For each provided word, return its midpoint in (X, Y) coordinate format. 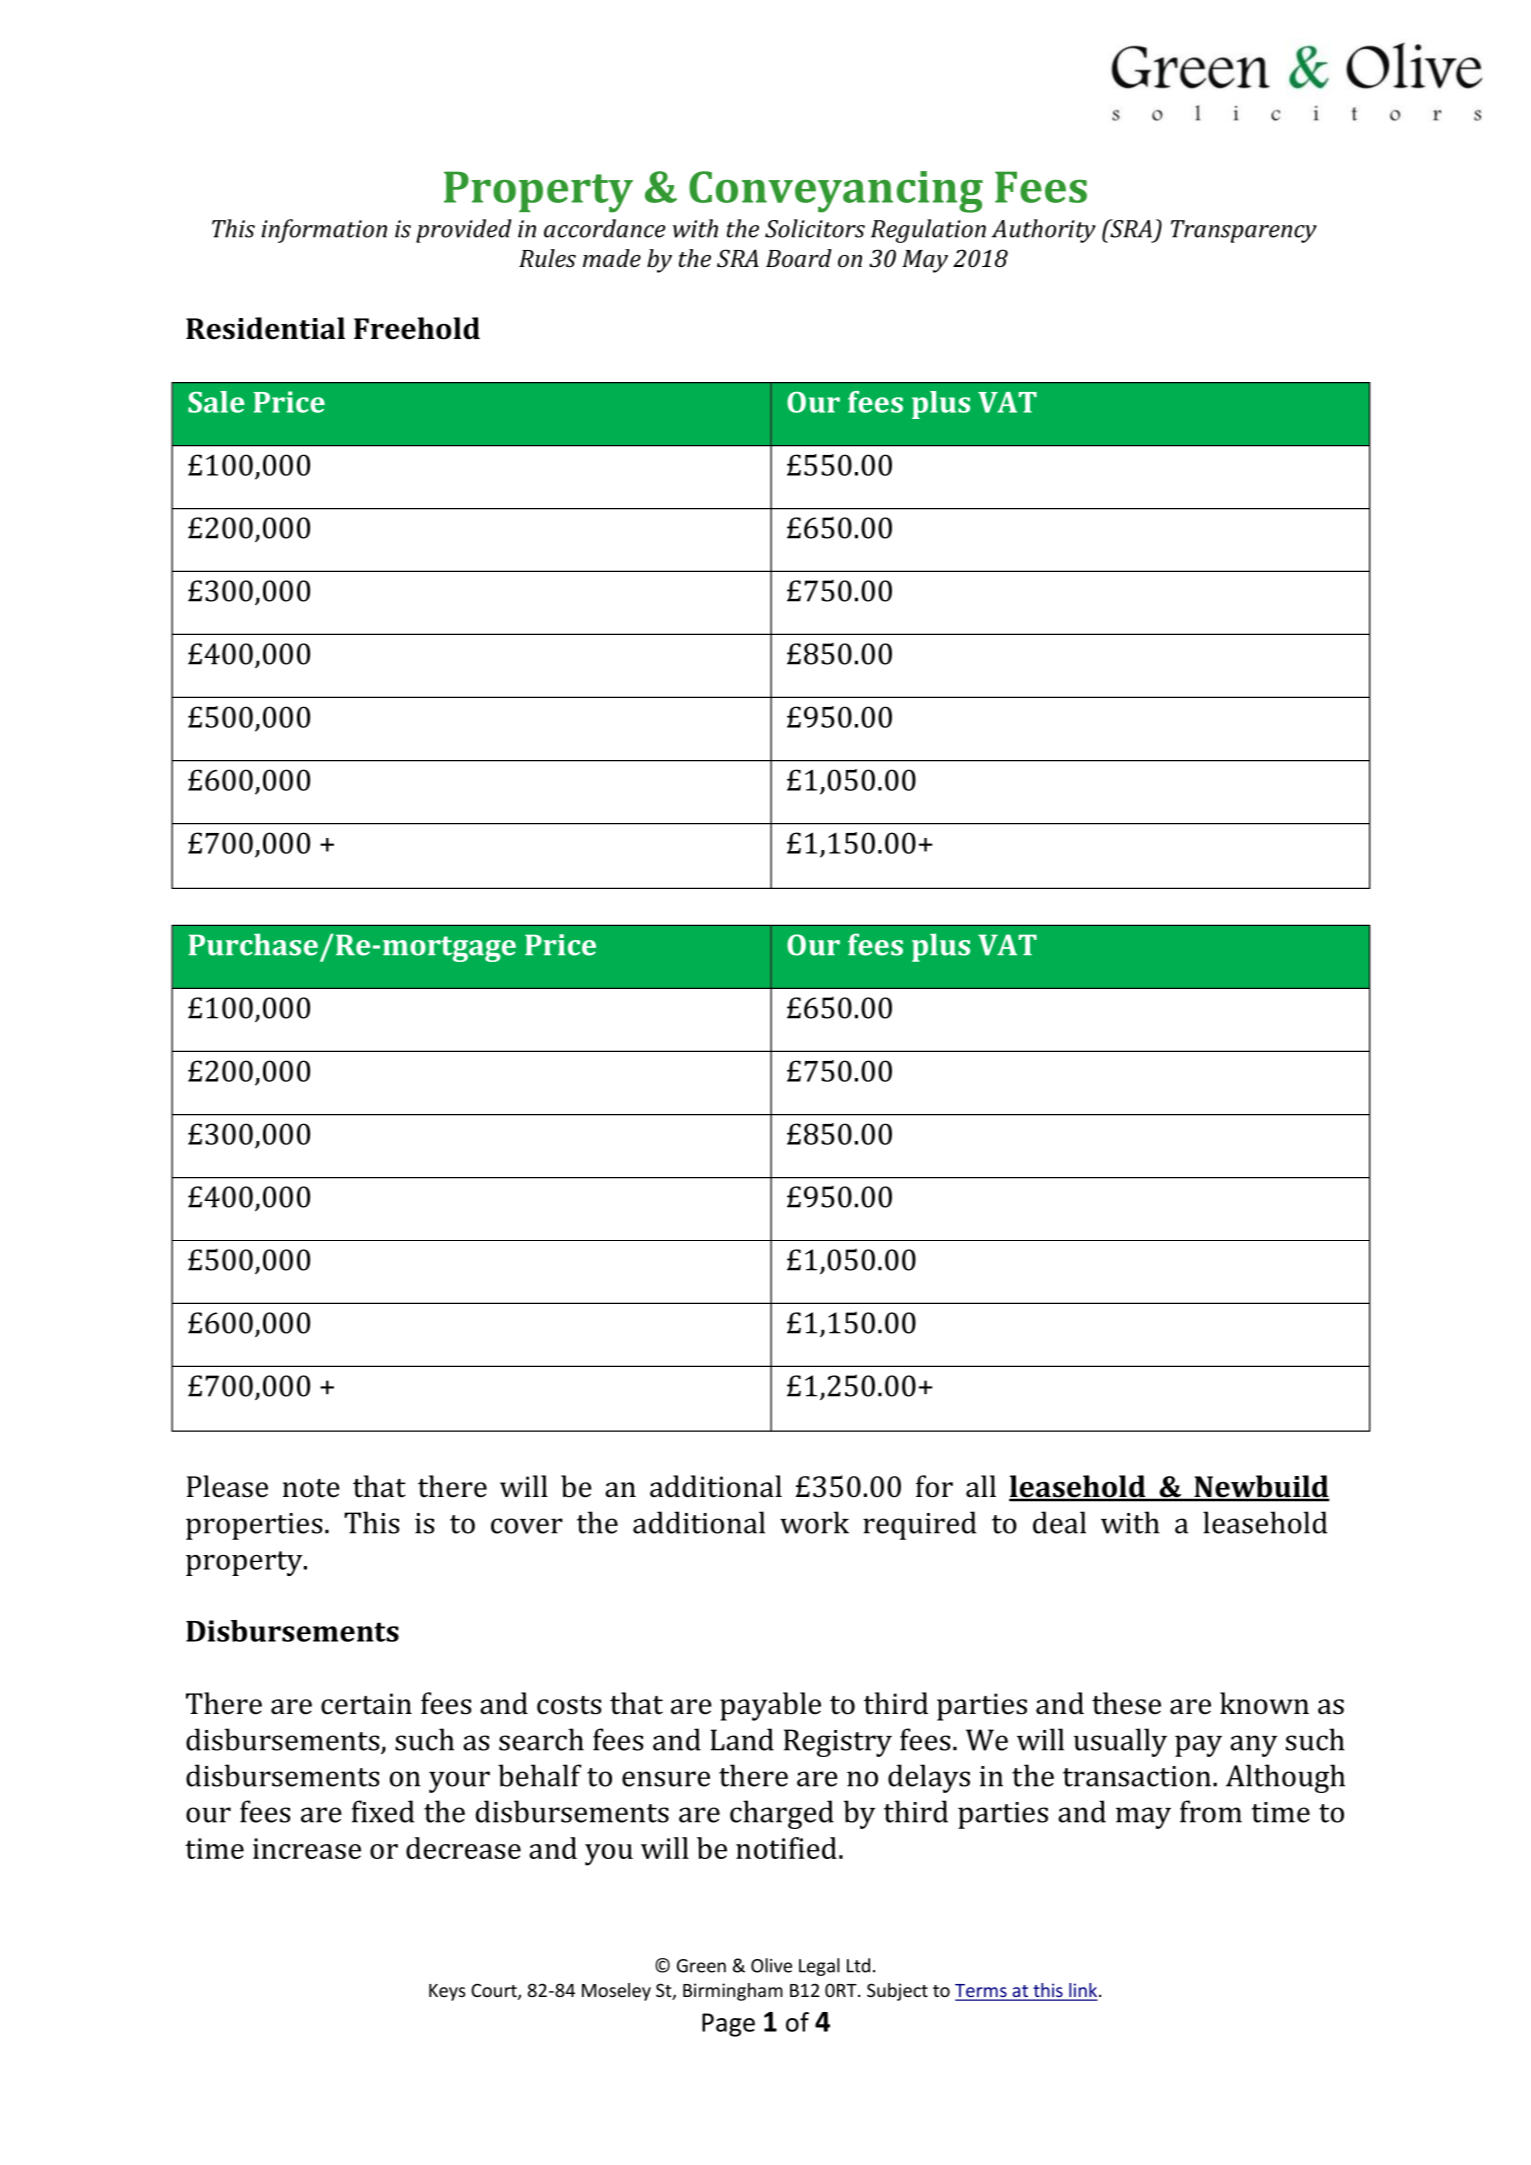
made (612, 258)
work (814, 1522)
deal (1059, 1522)
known (1264, 1703)
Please (227, 1486)
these (1126, 1703)
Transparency (1244, 231)
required (919, 1525)
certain (366, 1704)
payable (770, 1706)
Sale (216, 402)
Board (799, 258)
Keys (447, 1992)
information (324, 231)
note (311, 1488)
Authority (1044, 231)
